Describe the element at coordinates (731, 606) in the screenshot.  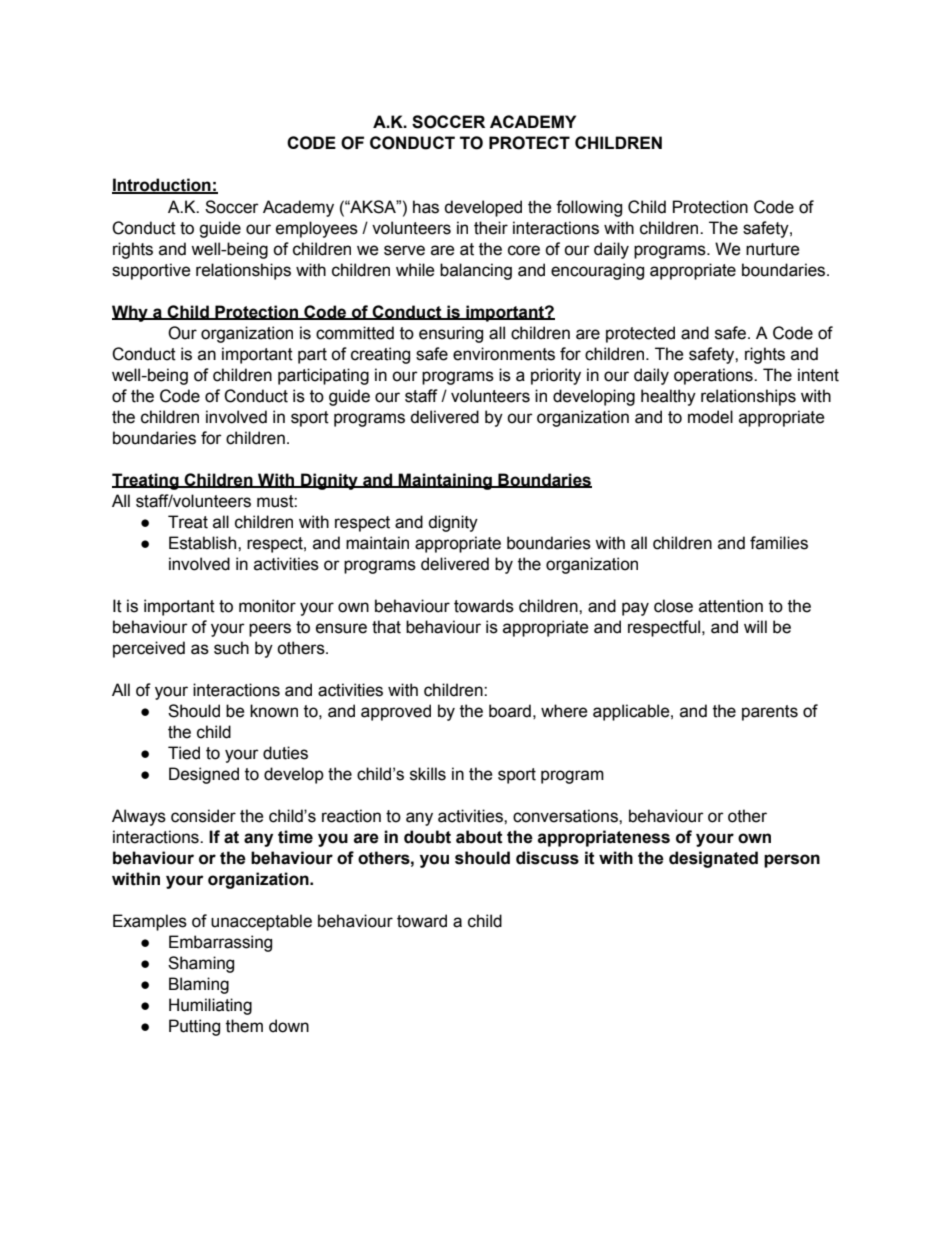
I see `attention` at that location.
